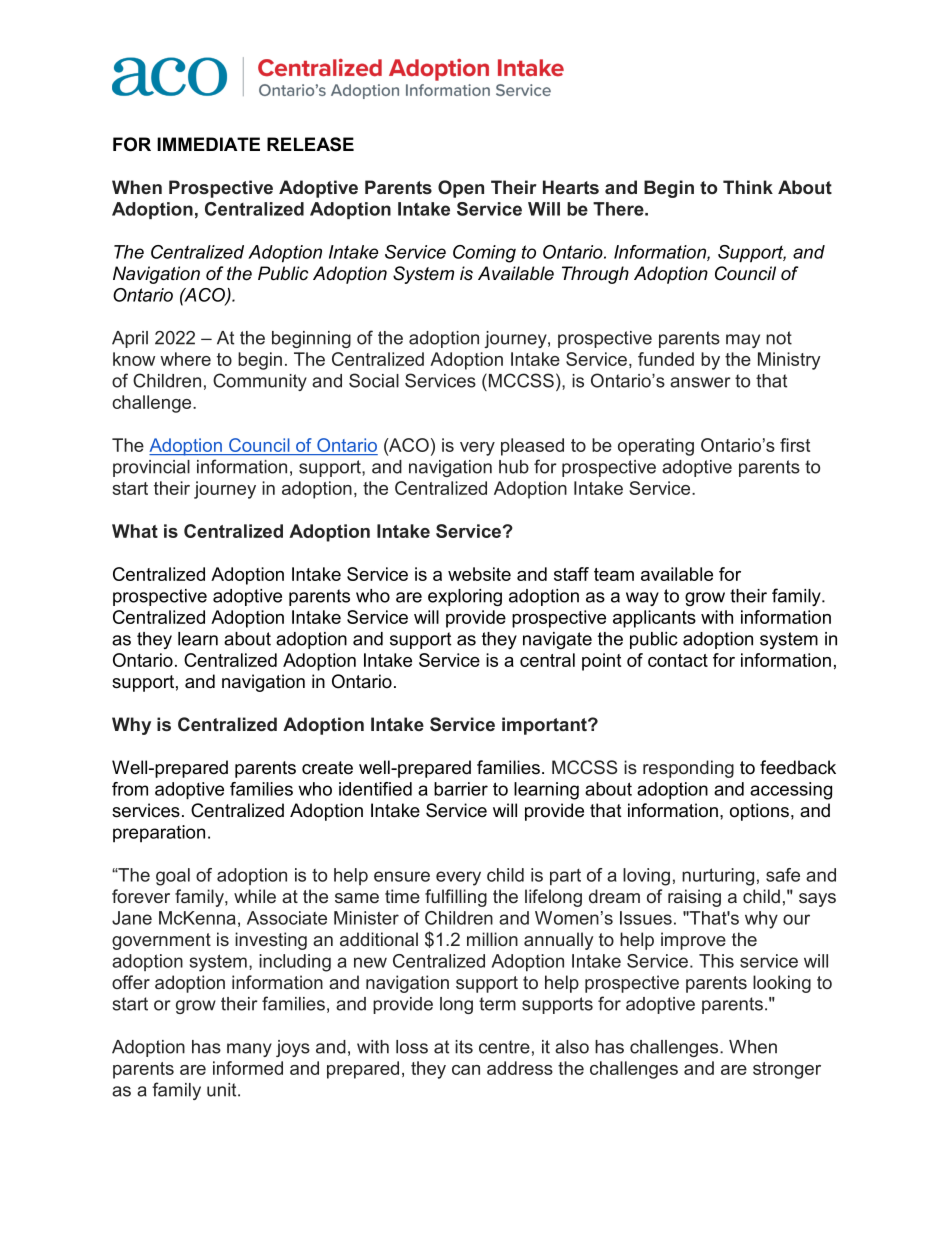 This screenshot has height=1233, width=952. What do you see at coordinates (208, 144) in the screenshot?
I see `IMMEDIATE` at bounding box center [208, 144].
